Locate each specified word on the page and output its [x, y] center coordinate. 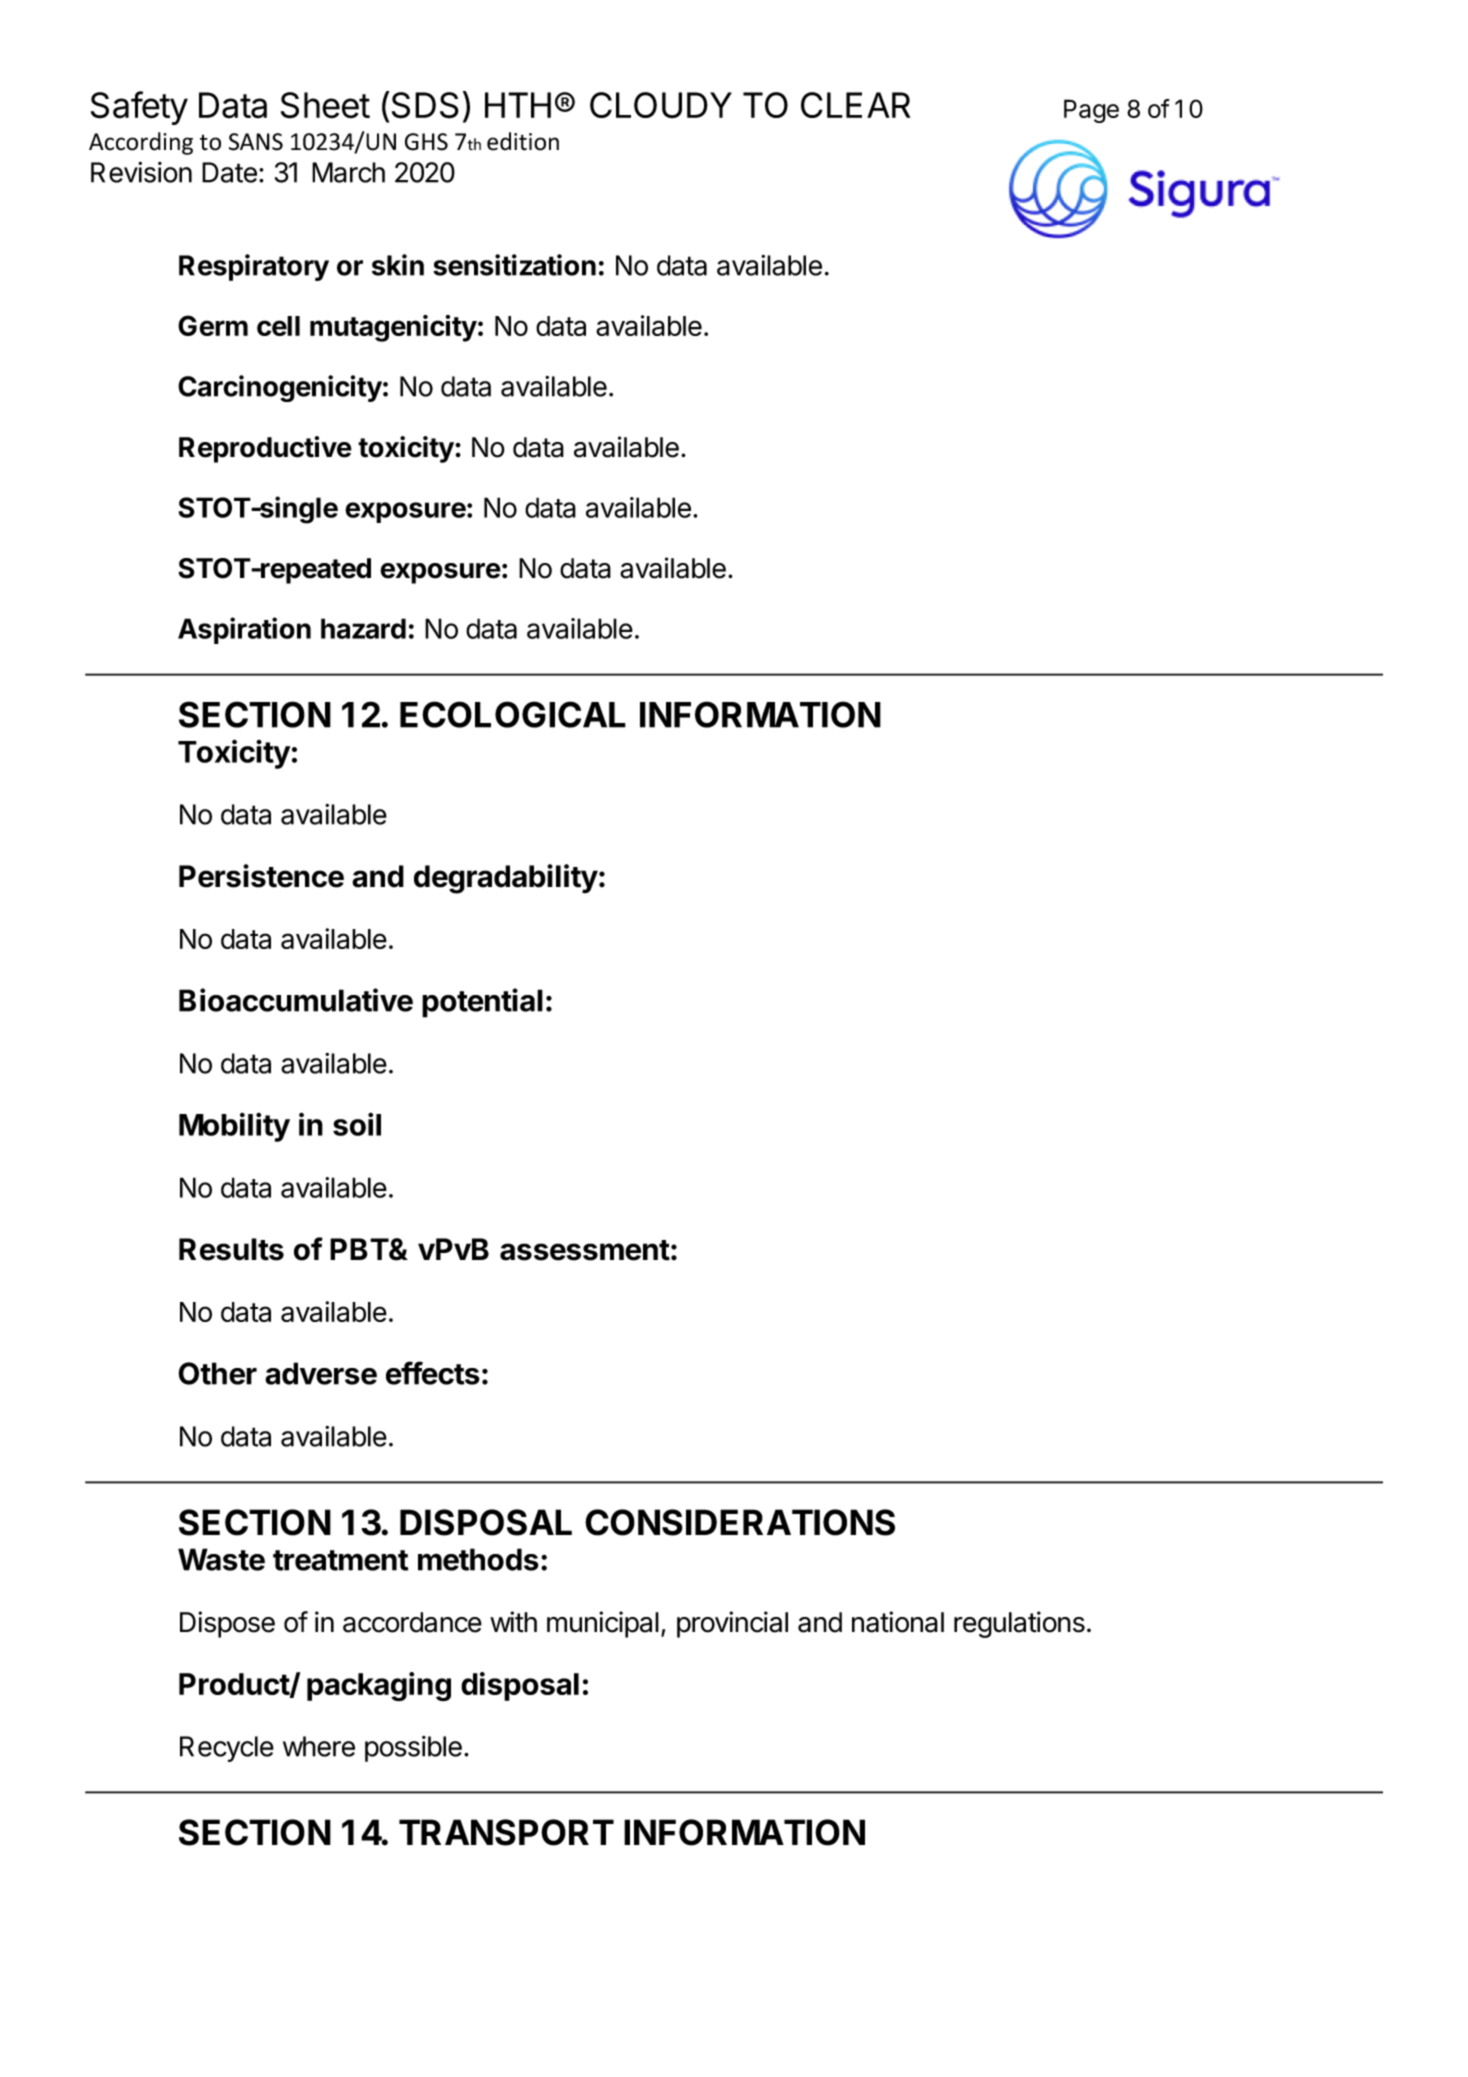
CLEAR [856, 105]
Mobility [234, 1127]
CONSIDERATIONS [740, 1522]
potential [482, 1003]
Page [1091, 111]
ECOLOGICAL [513, 714]
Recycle [227, 1749]
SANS [256, 142]
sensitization [514, 265]
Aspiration [244, 630]
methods [478, 1559]
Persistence [261, 876]
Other [217, 1373]
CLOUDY [661, 105]
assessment [585, 1250]
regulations [1019, 1624]
